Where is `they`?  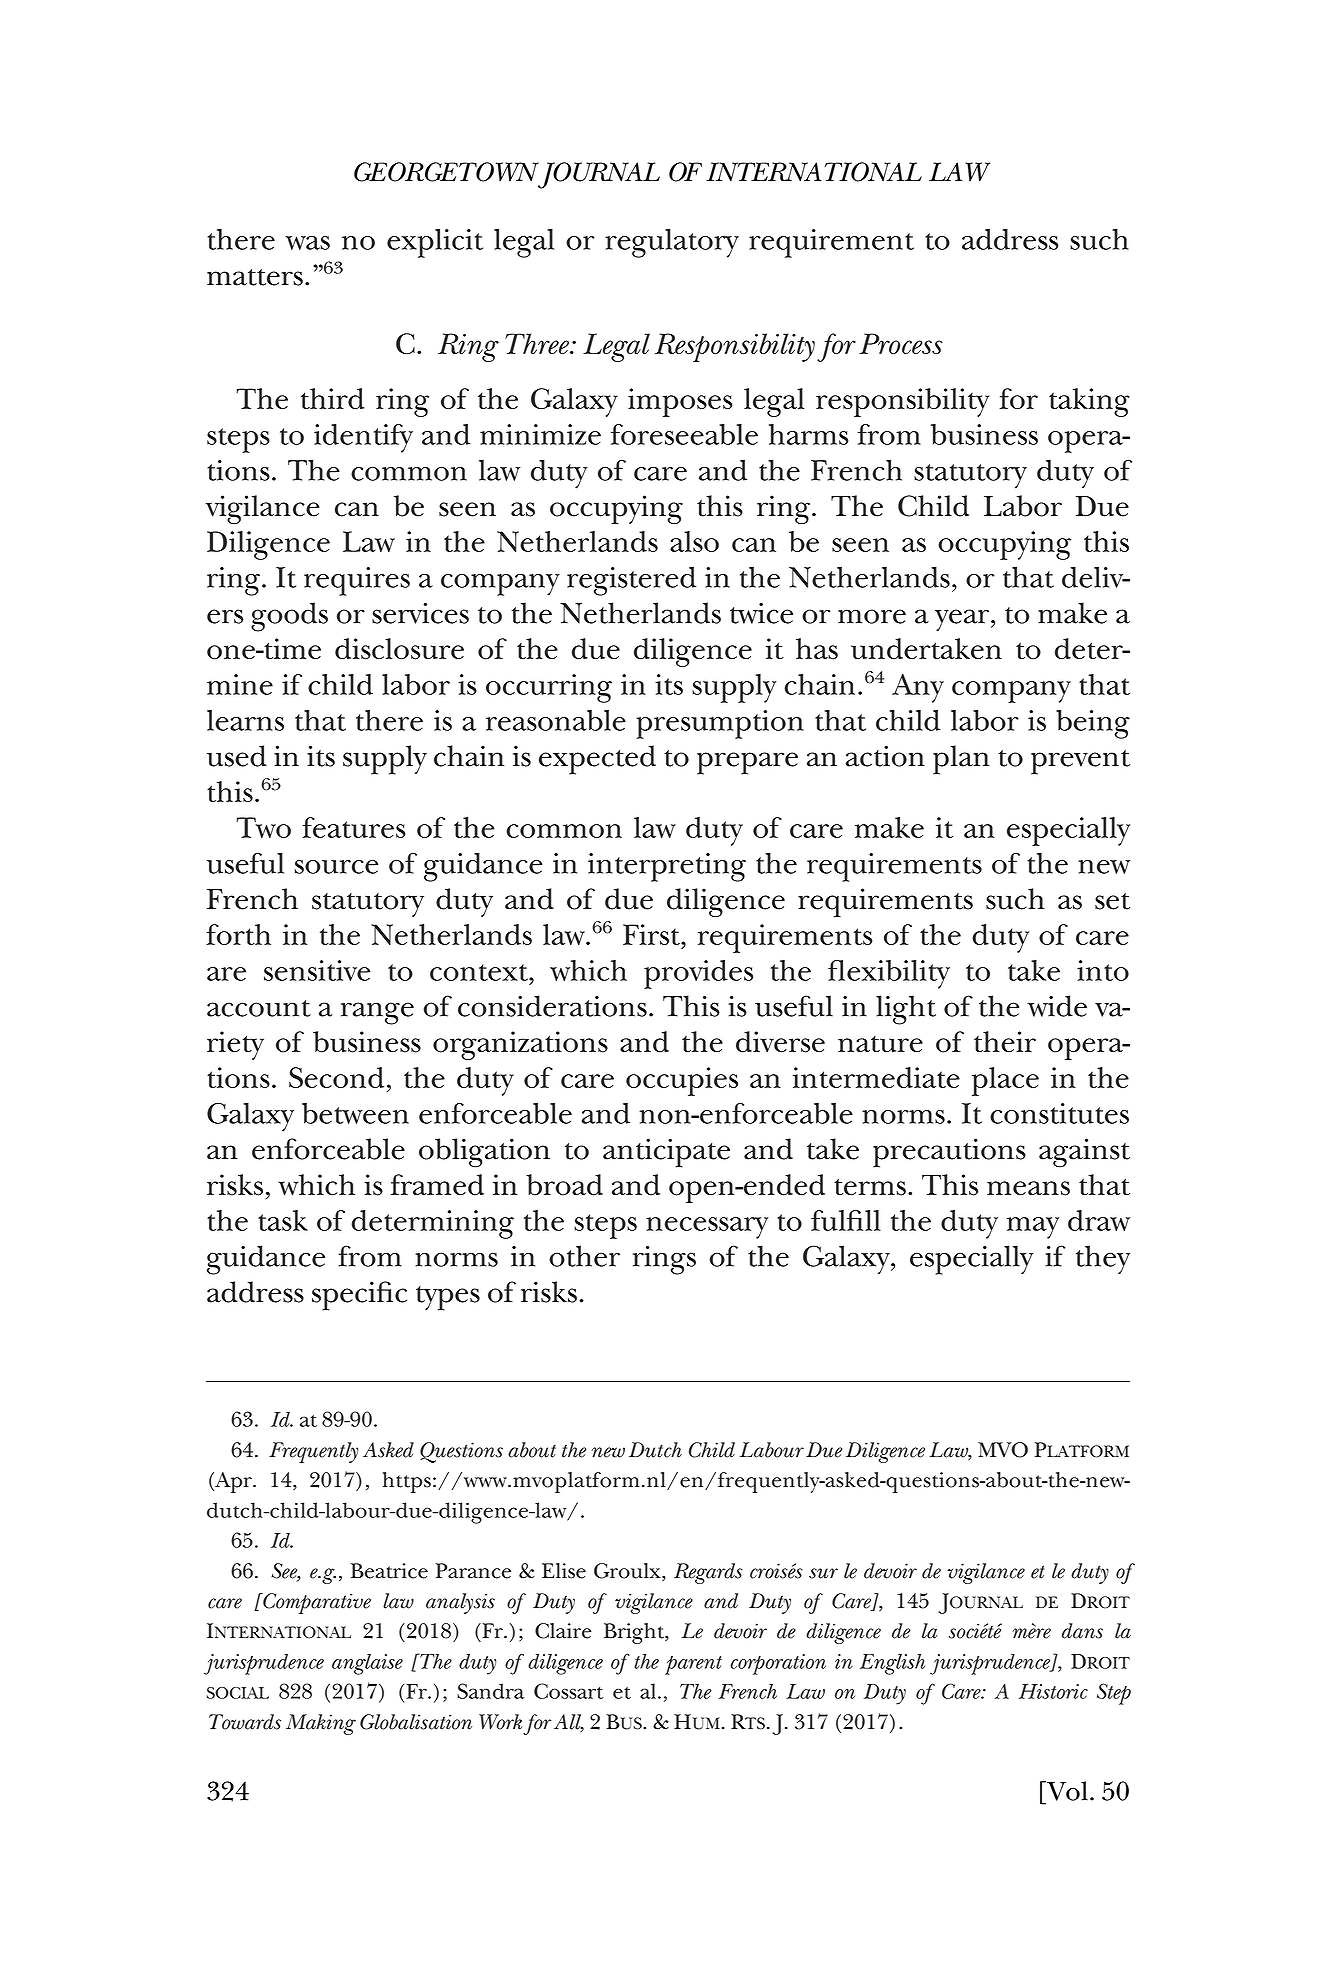
they is located at coordinates (1103, 1260).
